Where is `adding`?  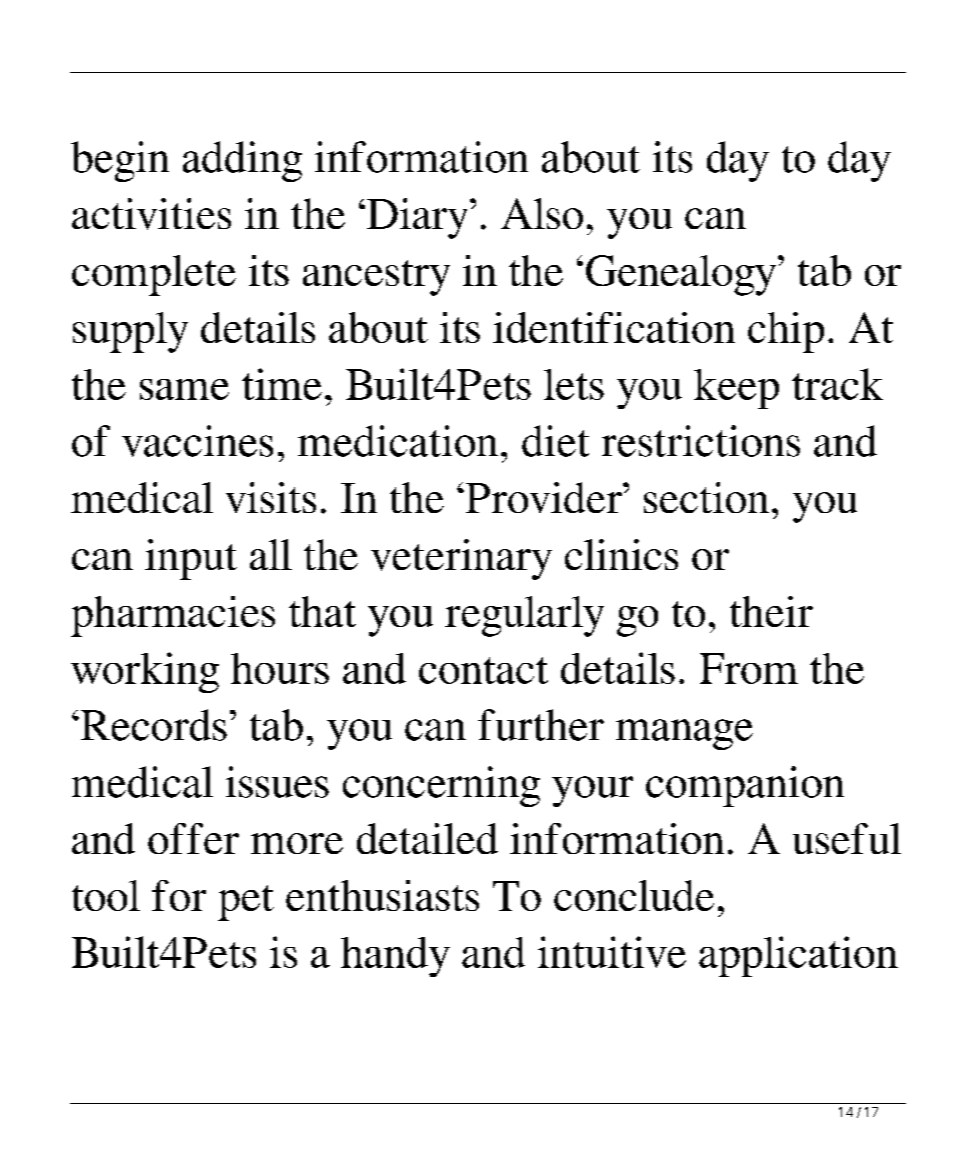 adding is located at coordinates (242, 161).
